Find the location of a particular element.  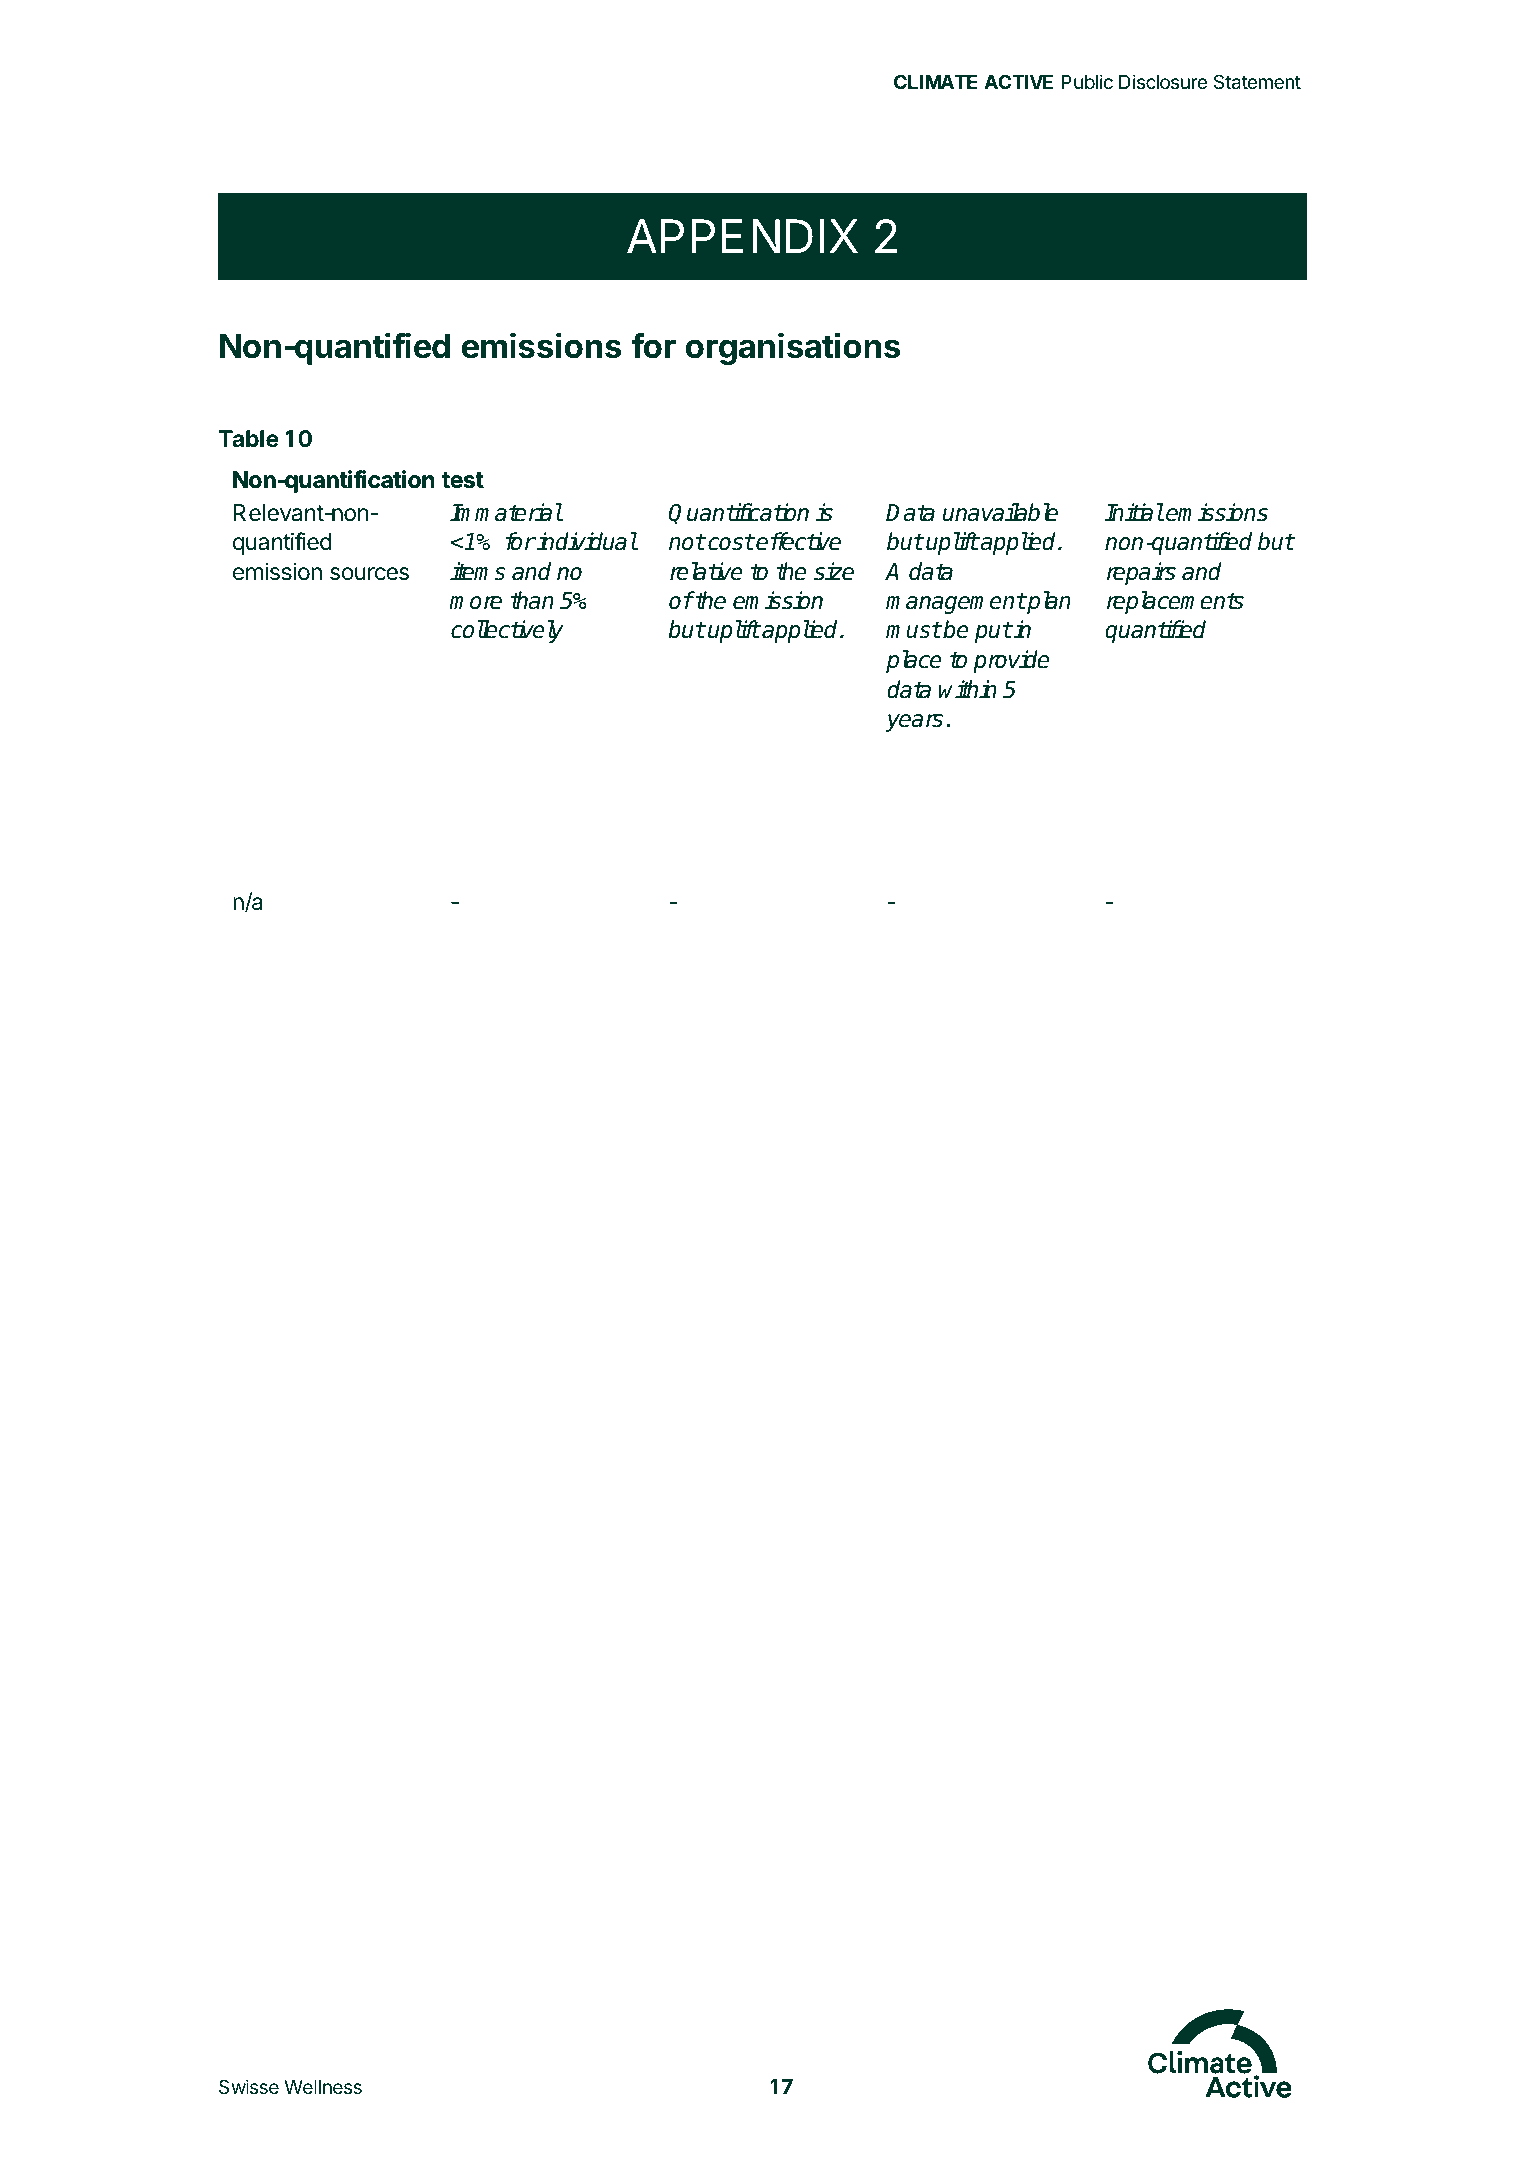

within is located at coordinates (968, 689).
